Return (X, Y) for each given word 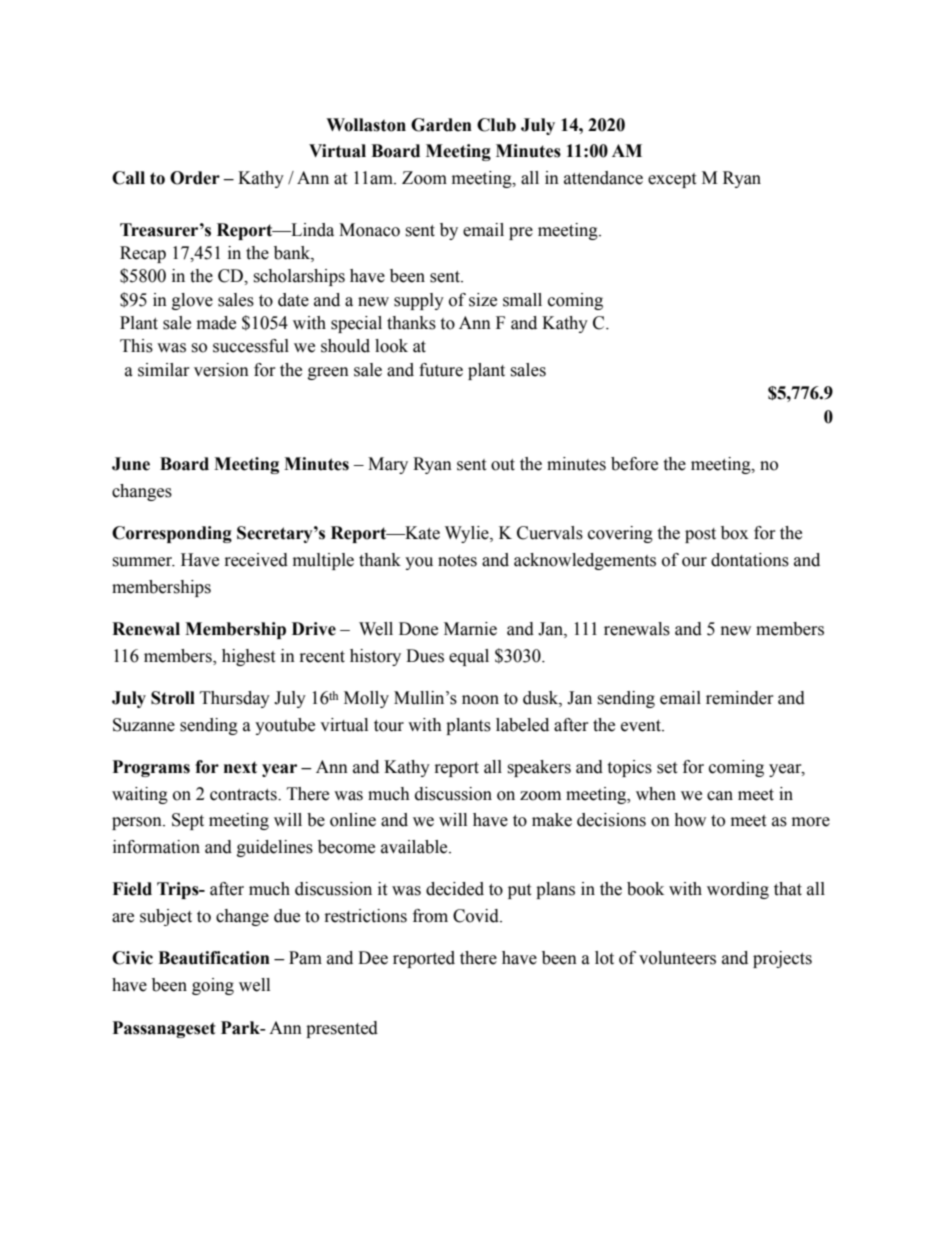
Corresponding (172, 534)
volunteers (677, 958)
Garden (441, 125)
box (734, 533)
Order (195, 178)
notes (457, 561)
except (672, 180)
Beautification (214, 958)
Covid (477, 916)
